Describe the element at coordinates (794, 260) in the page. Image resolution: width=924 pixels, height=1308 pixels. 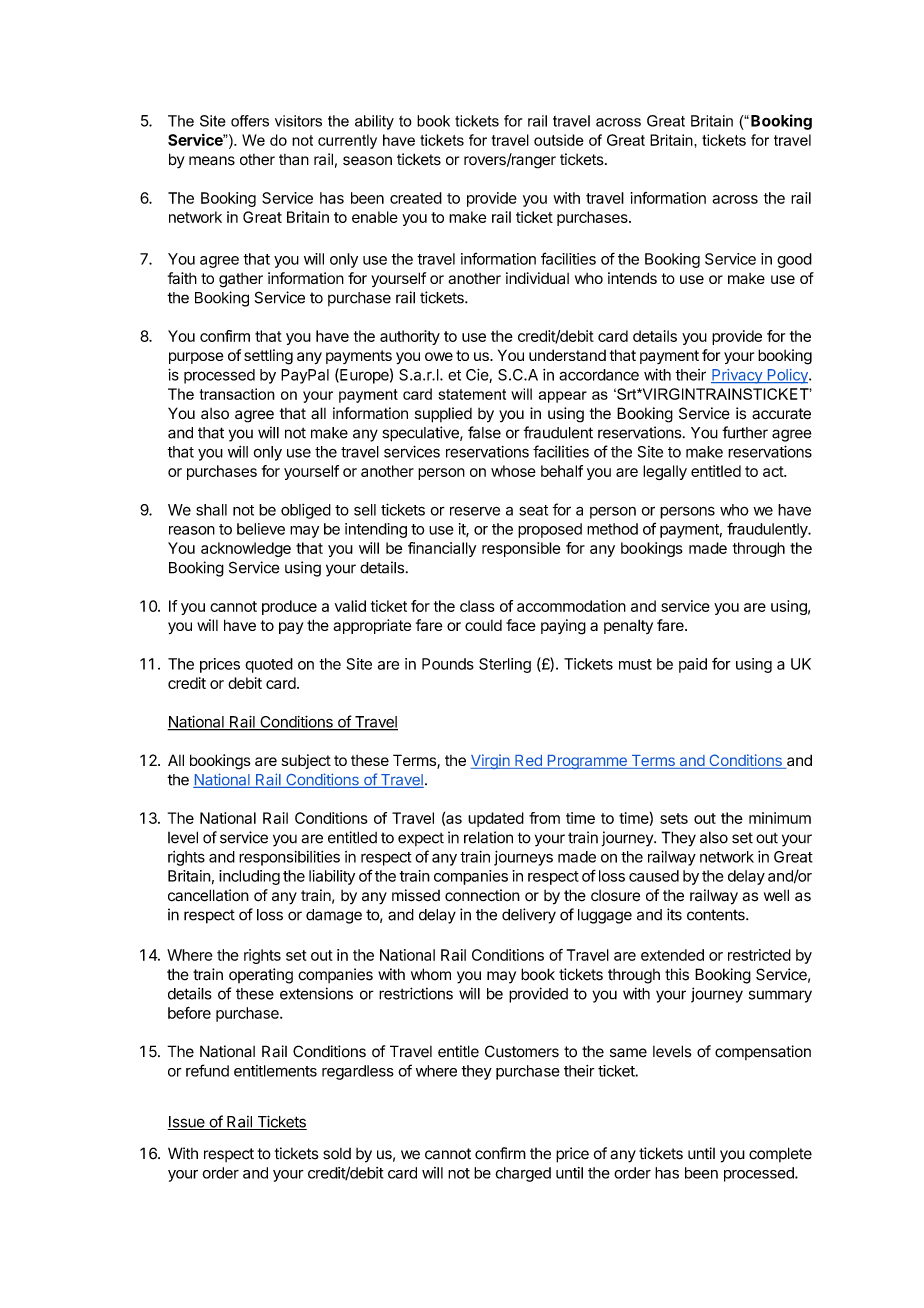
I see `good` at that location.
